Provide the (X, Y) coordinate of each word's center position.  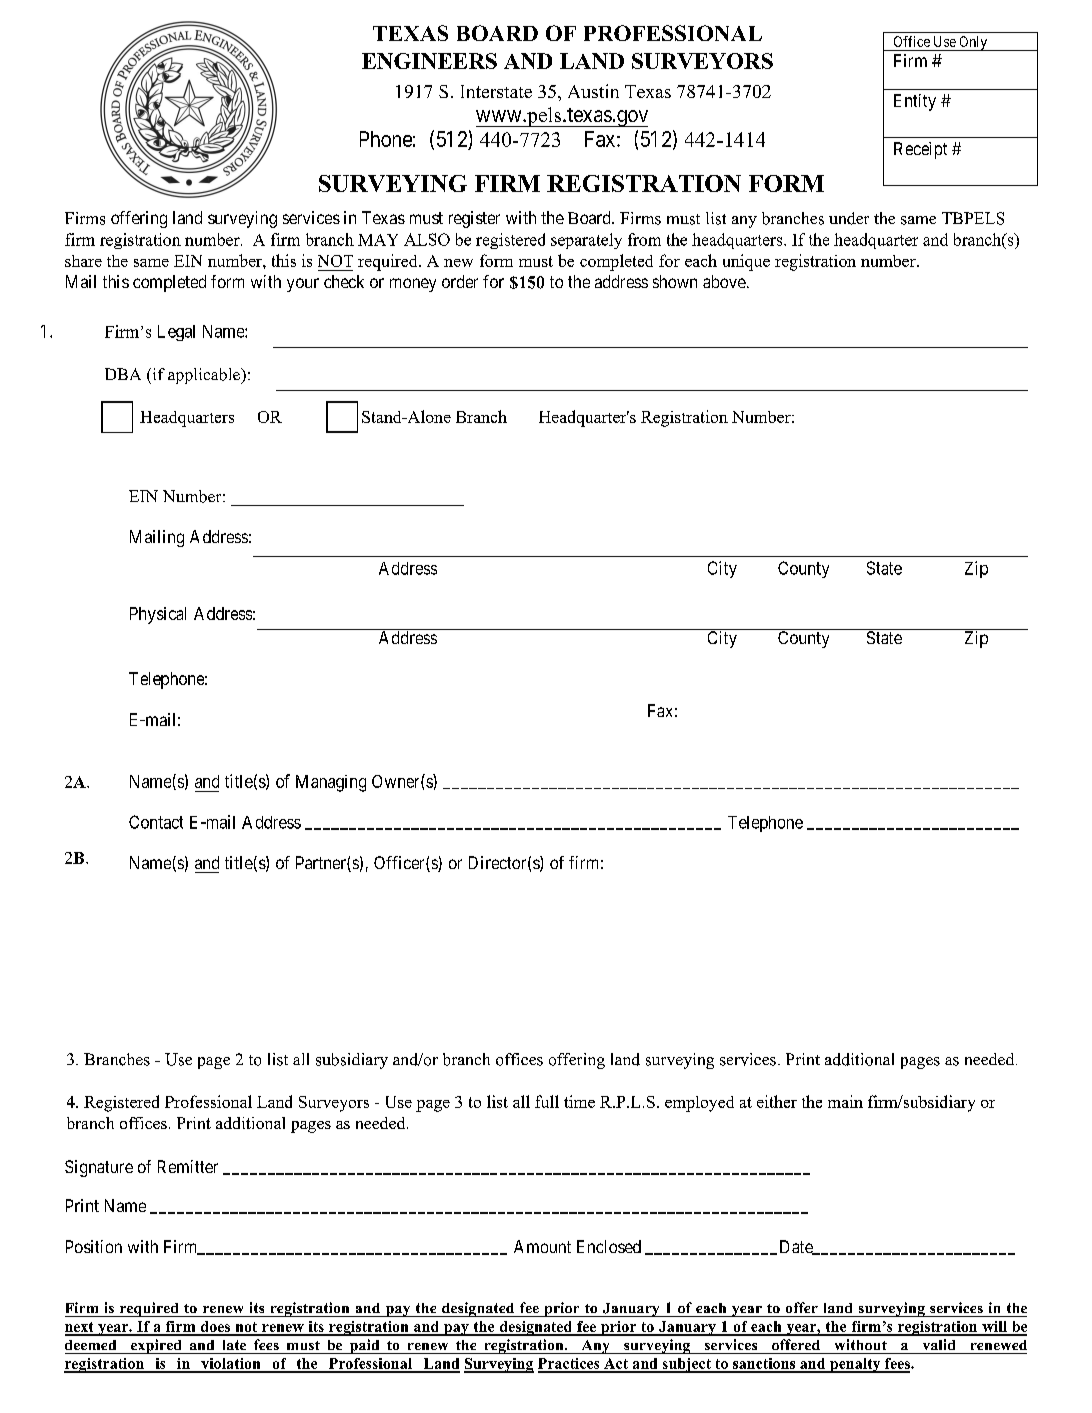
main (845, 1101)
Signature (99, 1168)
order (460, 281)
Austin (593, 91)
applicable (205, 376)
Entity (915, 102)
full (547, 1101)
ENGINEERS (429, 61)
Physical (158, 615)
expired (156, 1346)
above (724, 281)
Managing (331, 783)
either (777, 1101)
